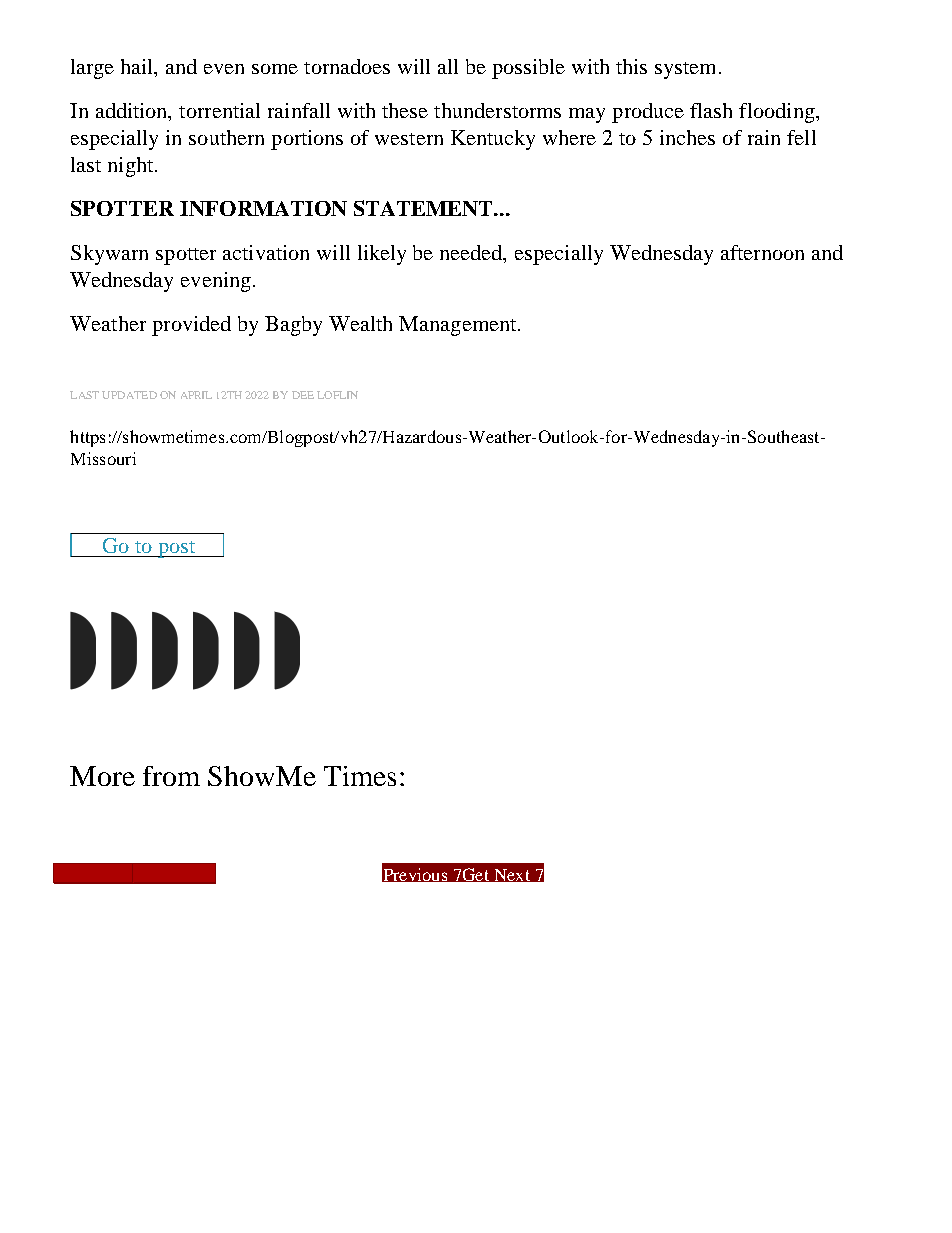 The width and height of the image is (952, 1233). What do you see at coordinates (459, 326) in the image?
I see `Management` at bounding box center [459, 326].
